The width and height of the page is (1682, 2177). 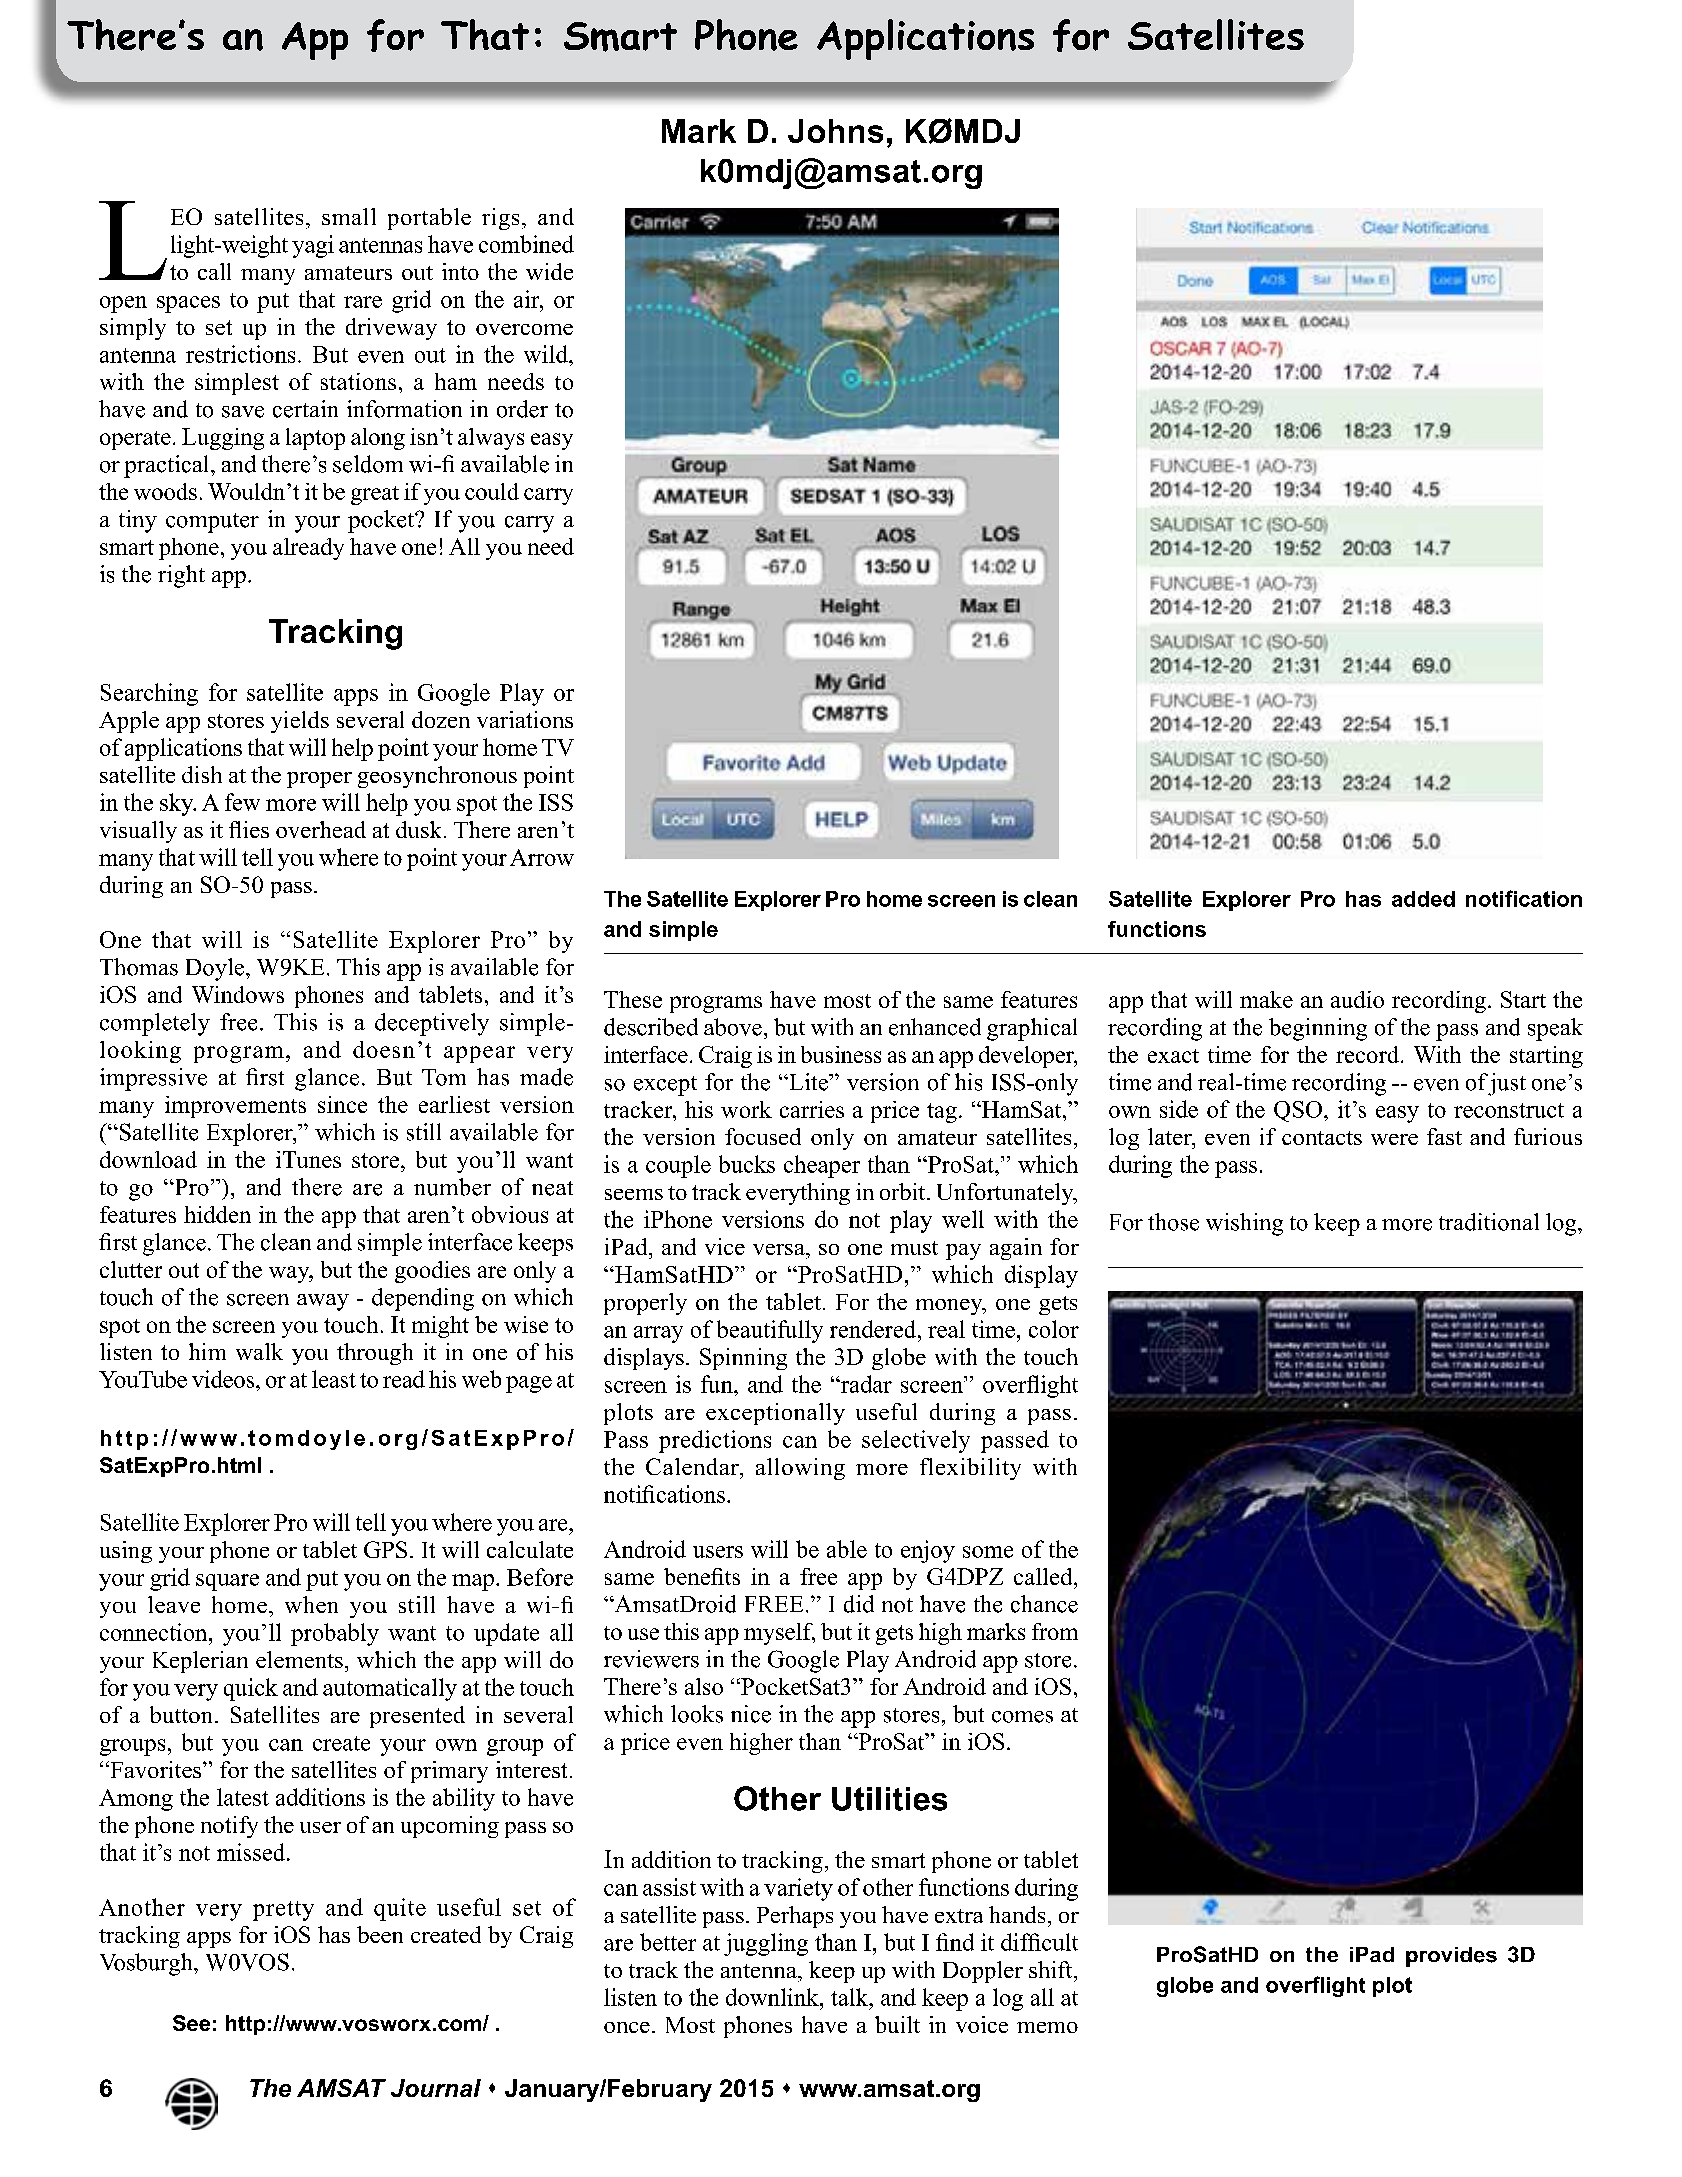 I want to click on overhead, so click(x=321, y=829).
